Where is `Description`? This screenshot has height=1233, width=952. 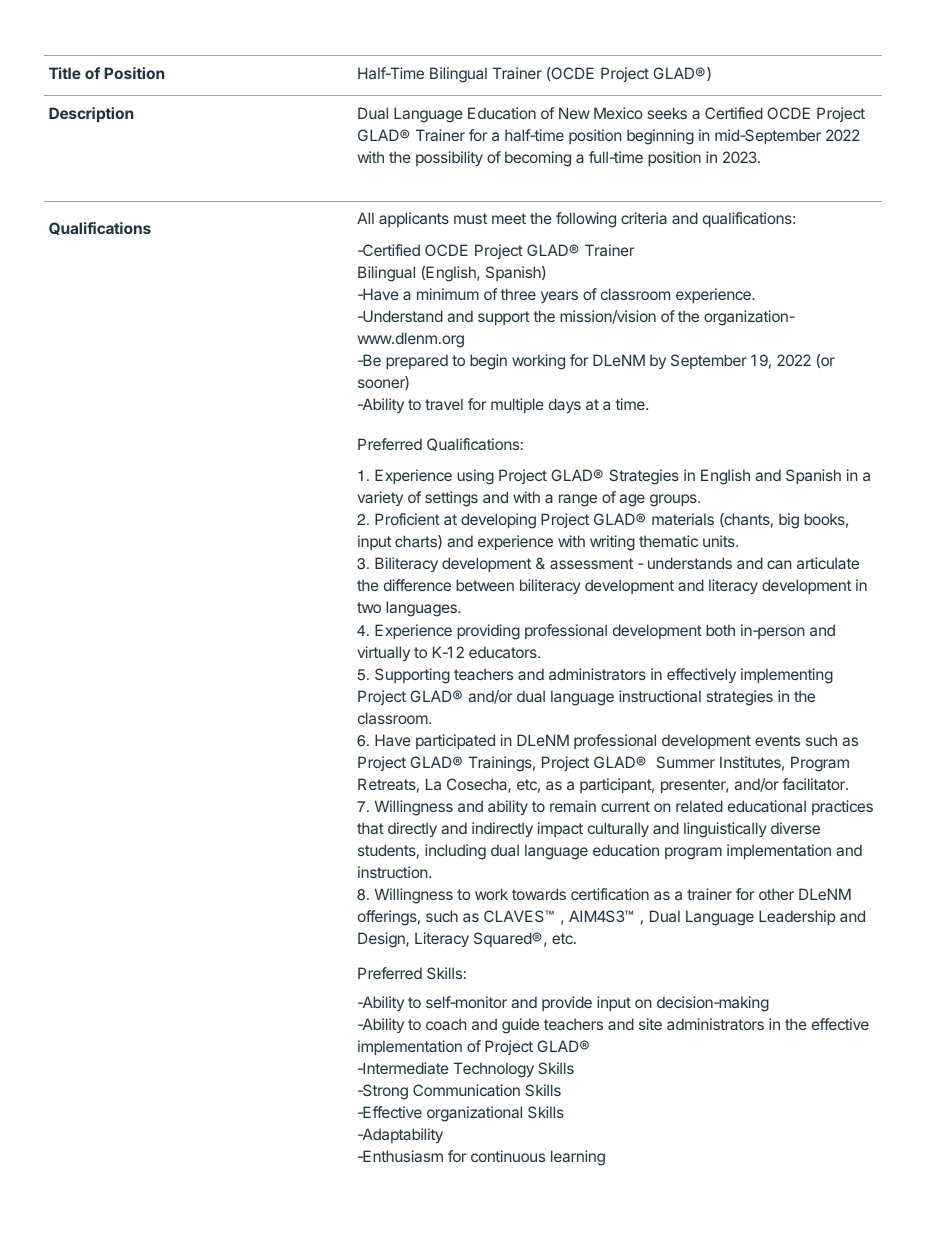
Description is located at coordinates (91, 114).
